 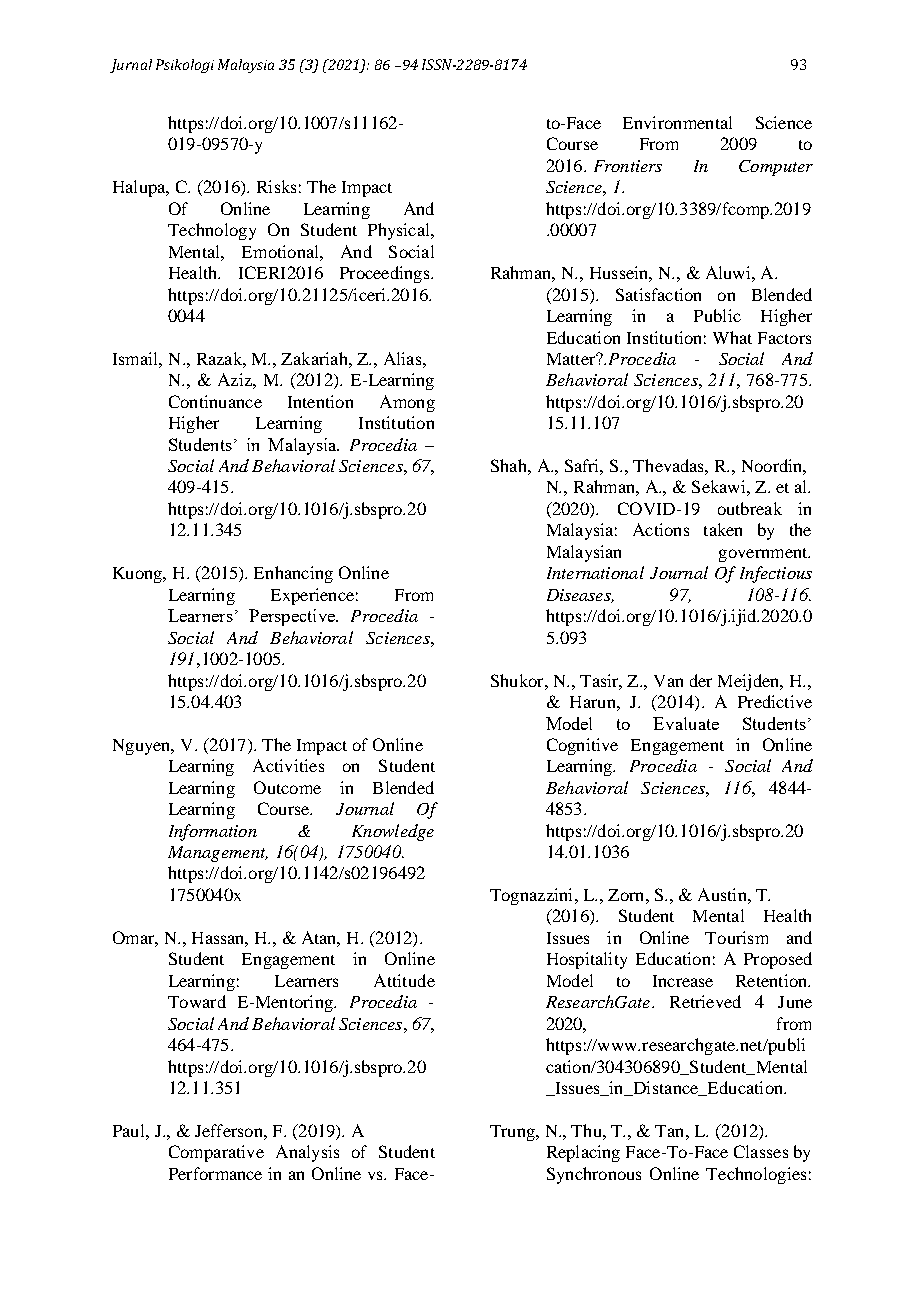 What do you see at coordinates (701, 680) in the screenshot?
I see `der` at bounding box center [701, 680].
